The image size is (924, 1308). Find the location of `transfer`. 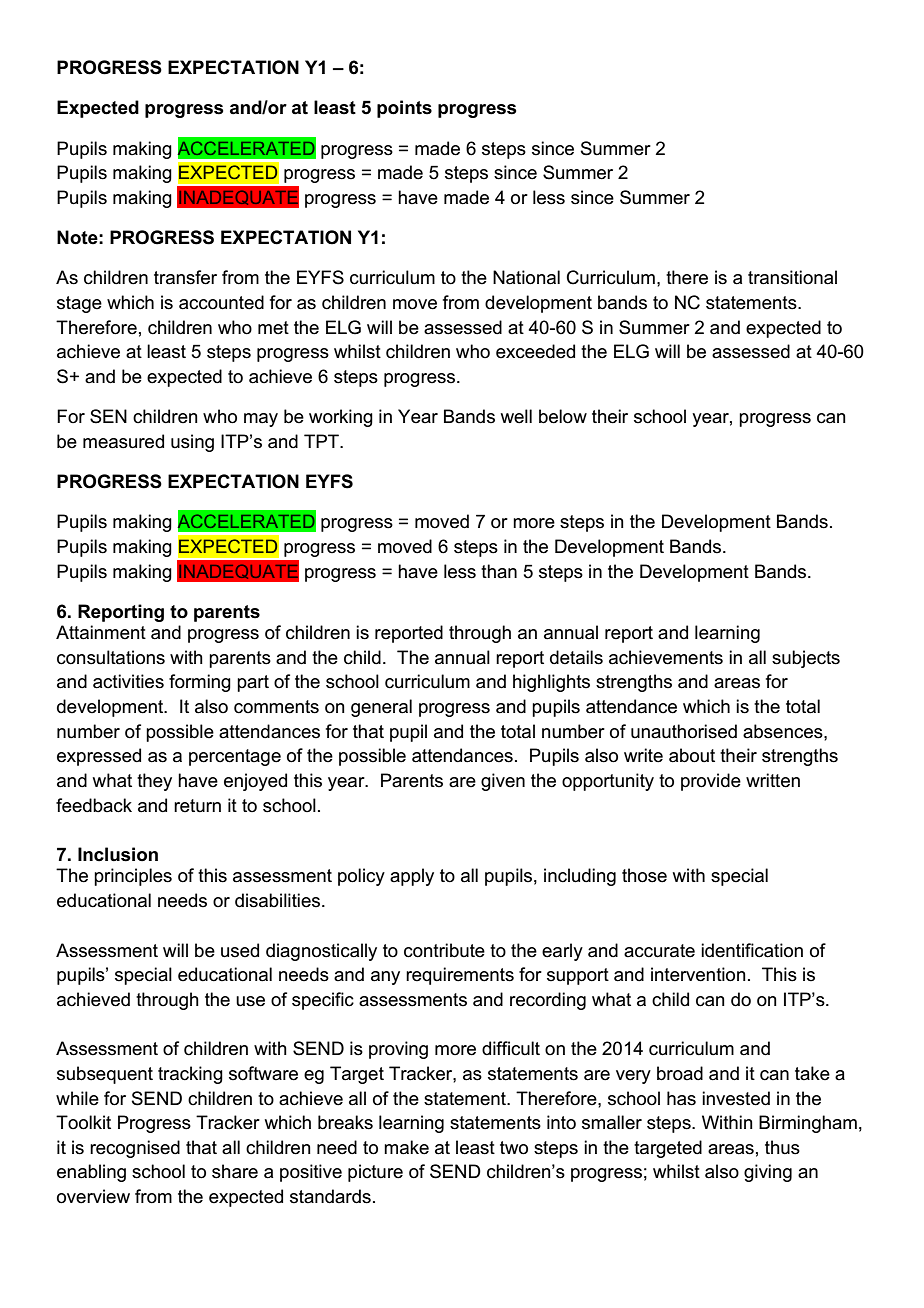

transfer is located at coordinates (185, 277).
